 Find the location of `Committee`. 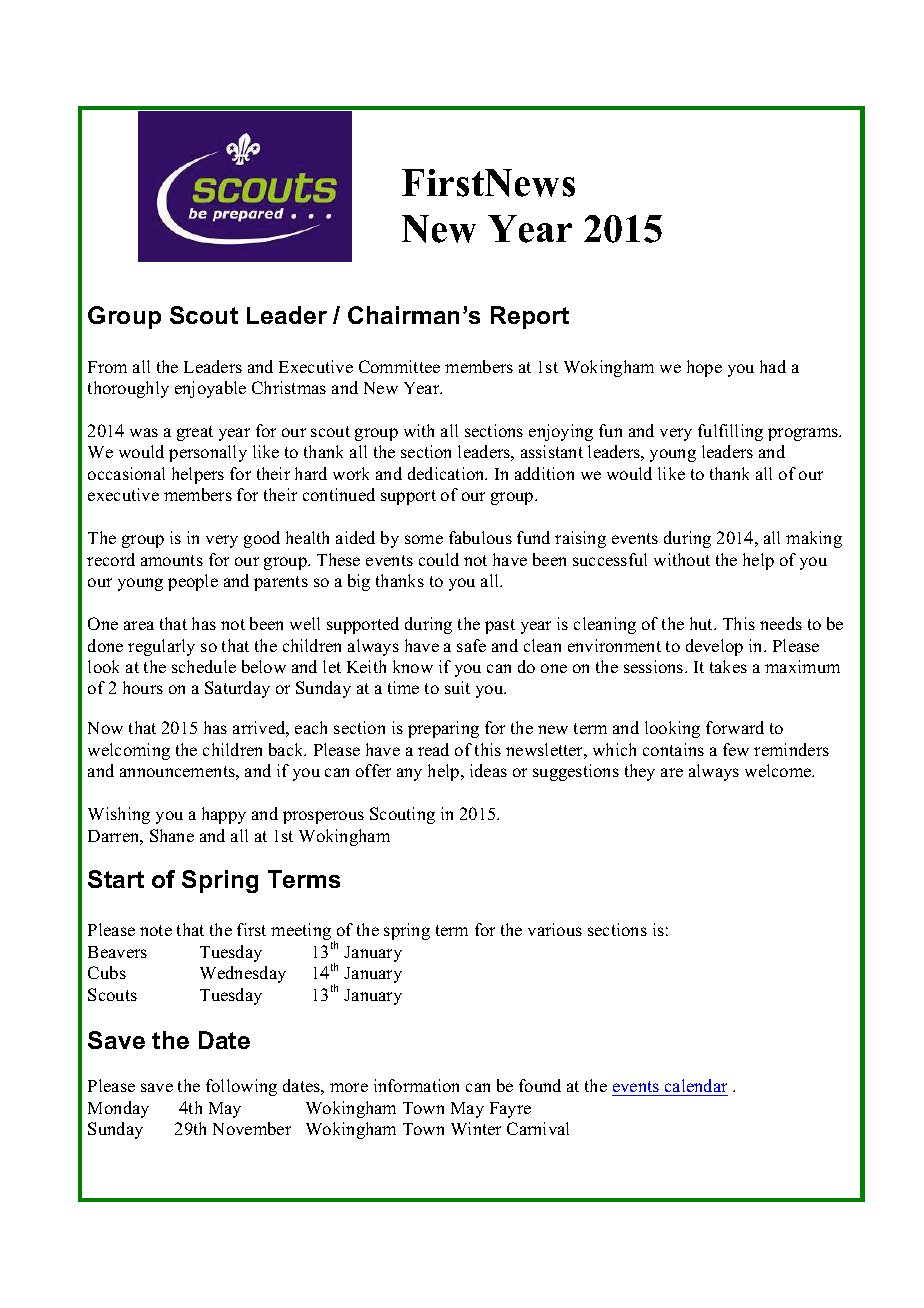

Committee is located at coordinates (399, 366).
